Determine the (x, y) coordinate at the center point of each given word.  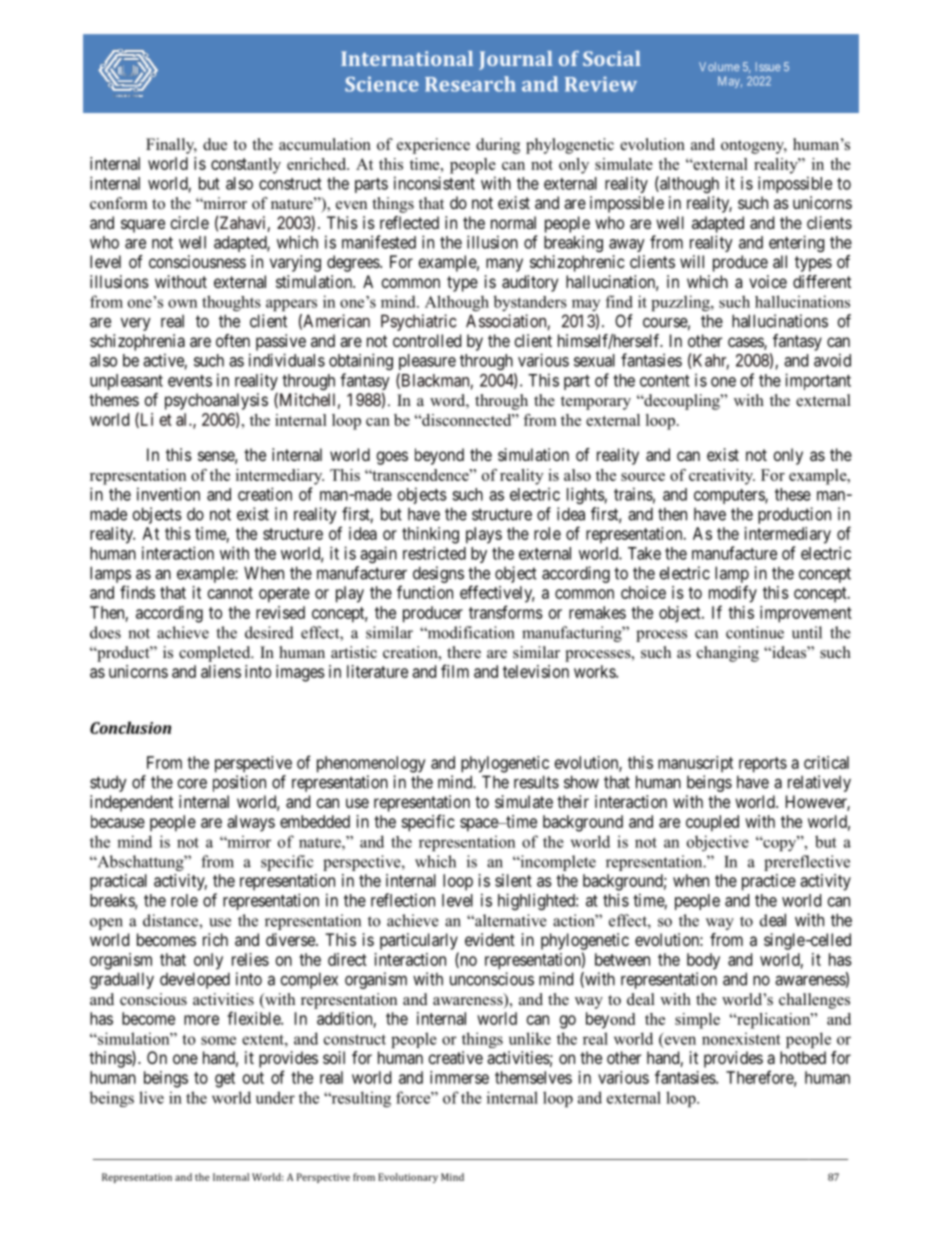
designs (438, 574)
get (225, 1080)
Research (470, 84)
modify (733, 594)
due (215, 144)
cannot (230, 593)
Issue (768, 66)
